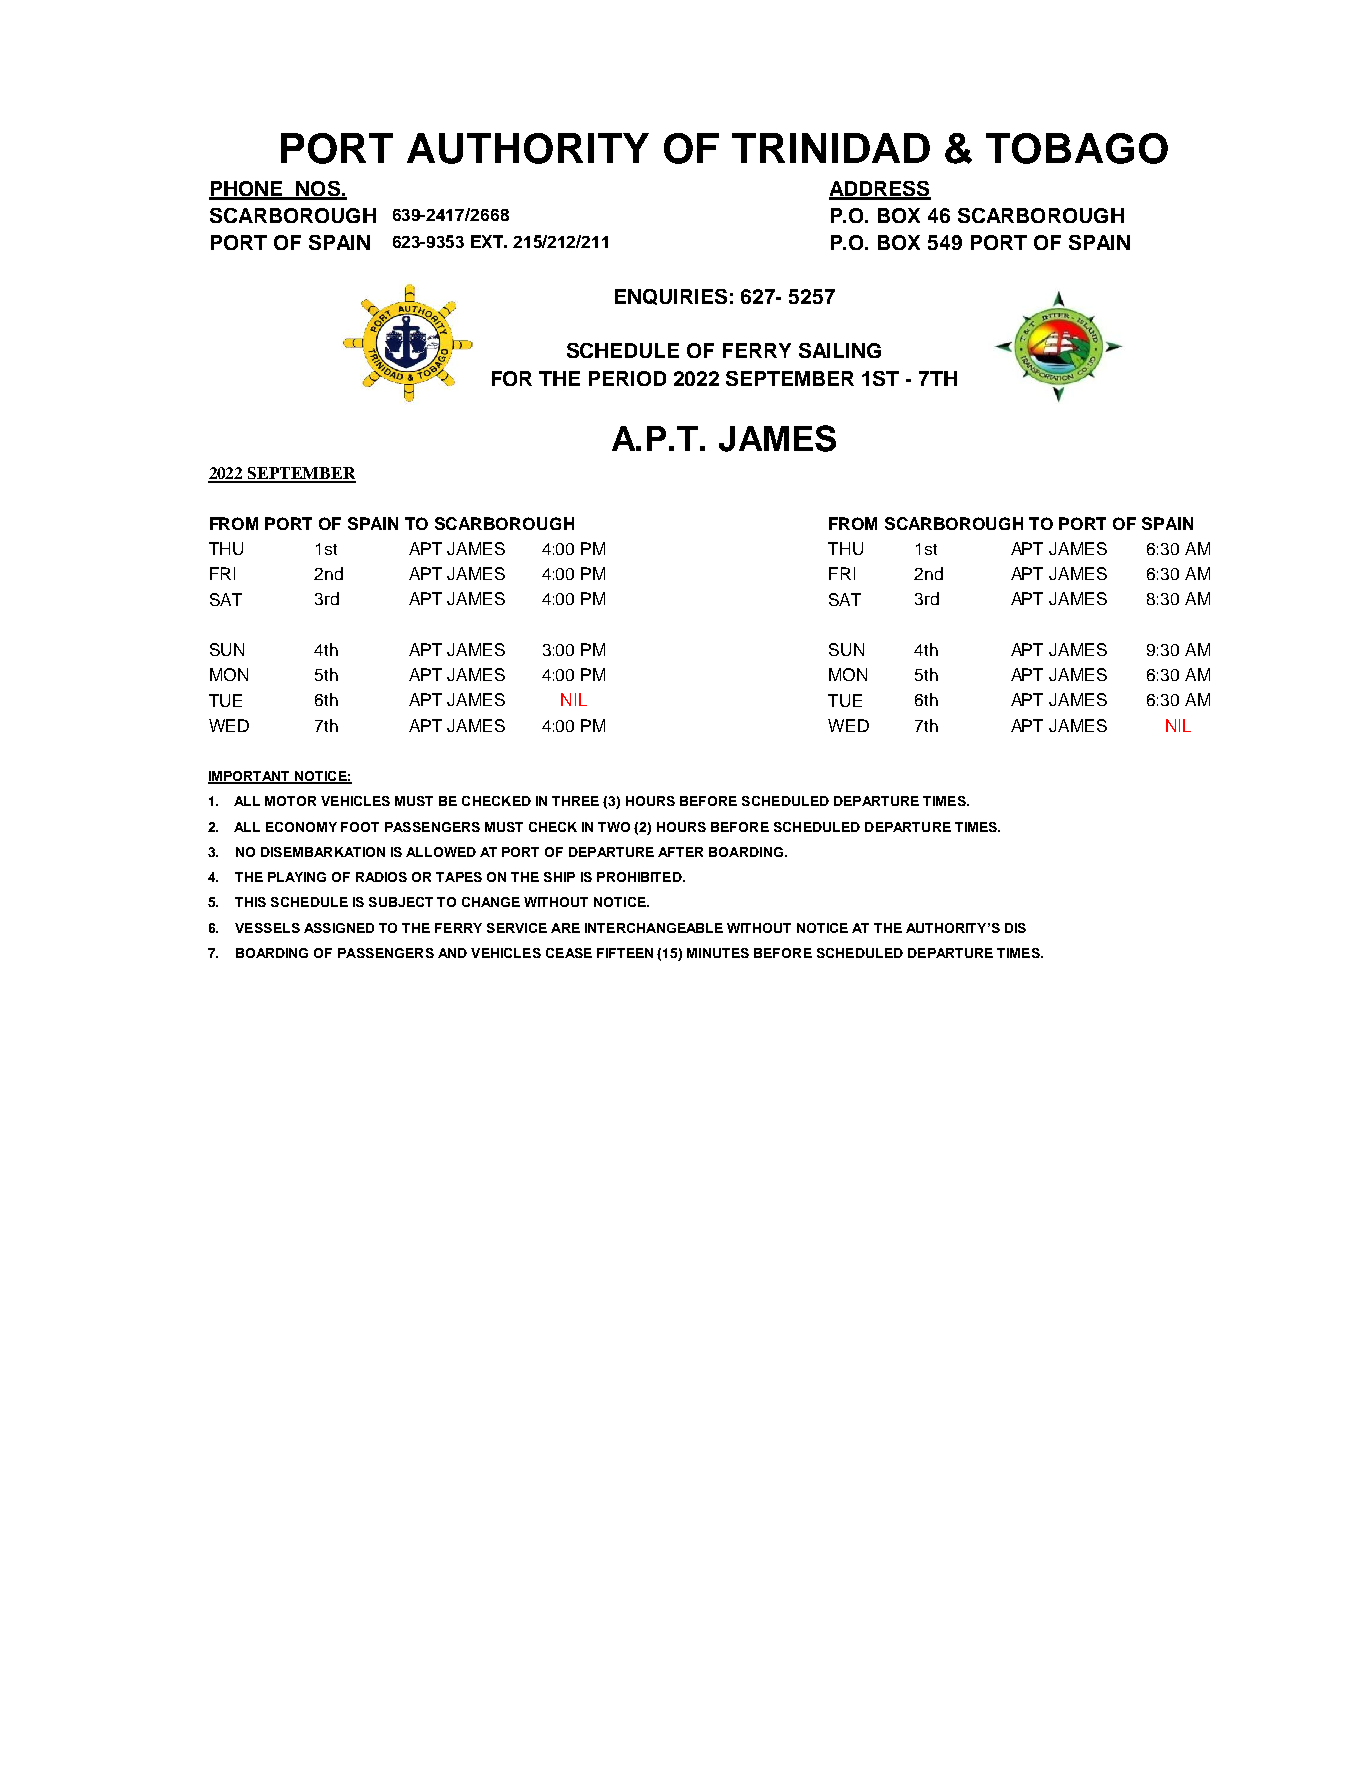 This screenshot has height=1773, width=1370. I want to click on THREE, so click(575, 801).
